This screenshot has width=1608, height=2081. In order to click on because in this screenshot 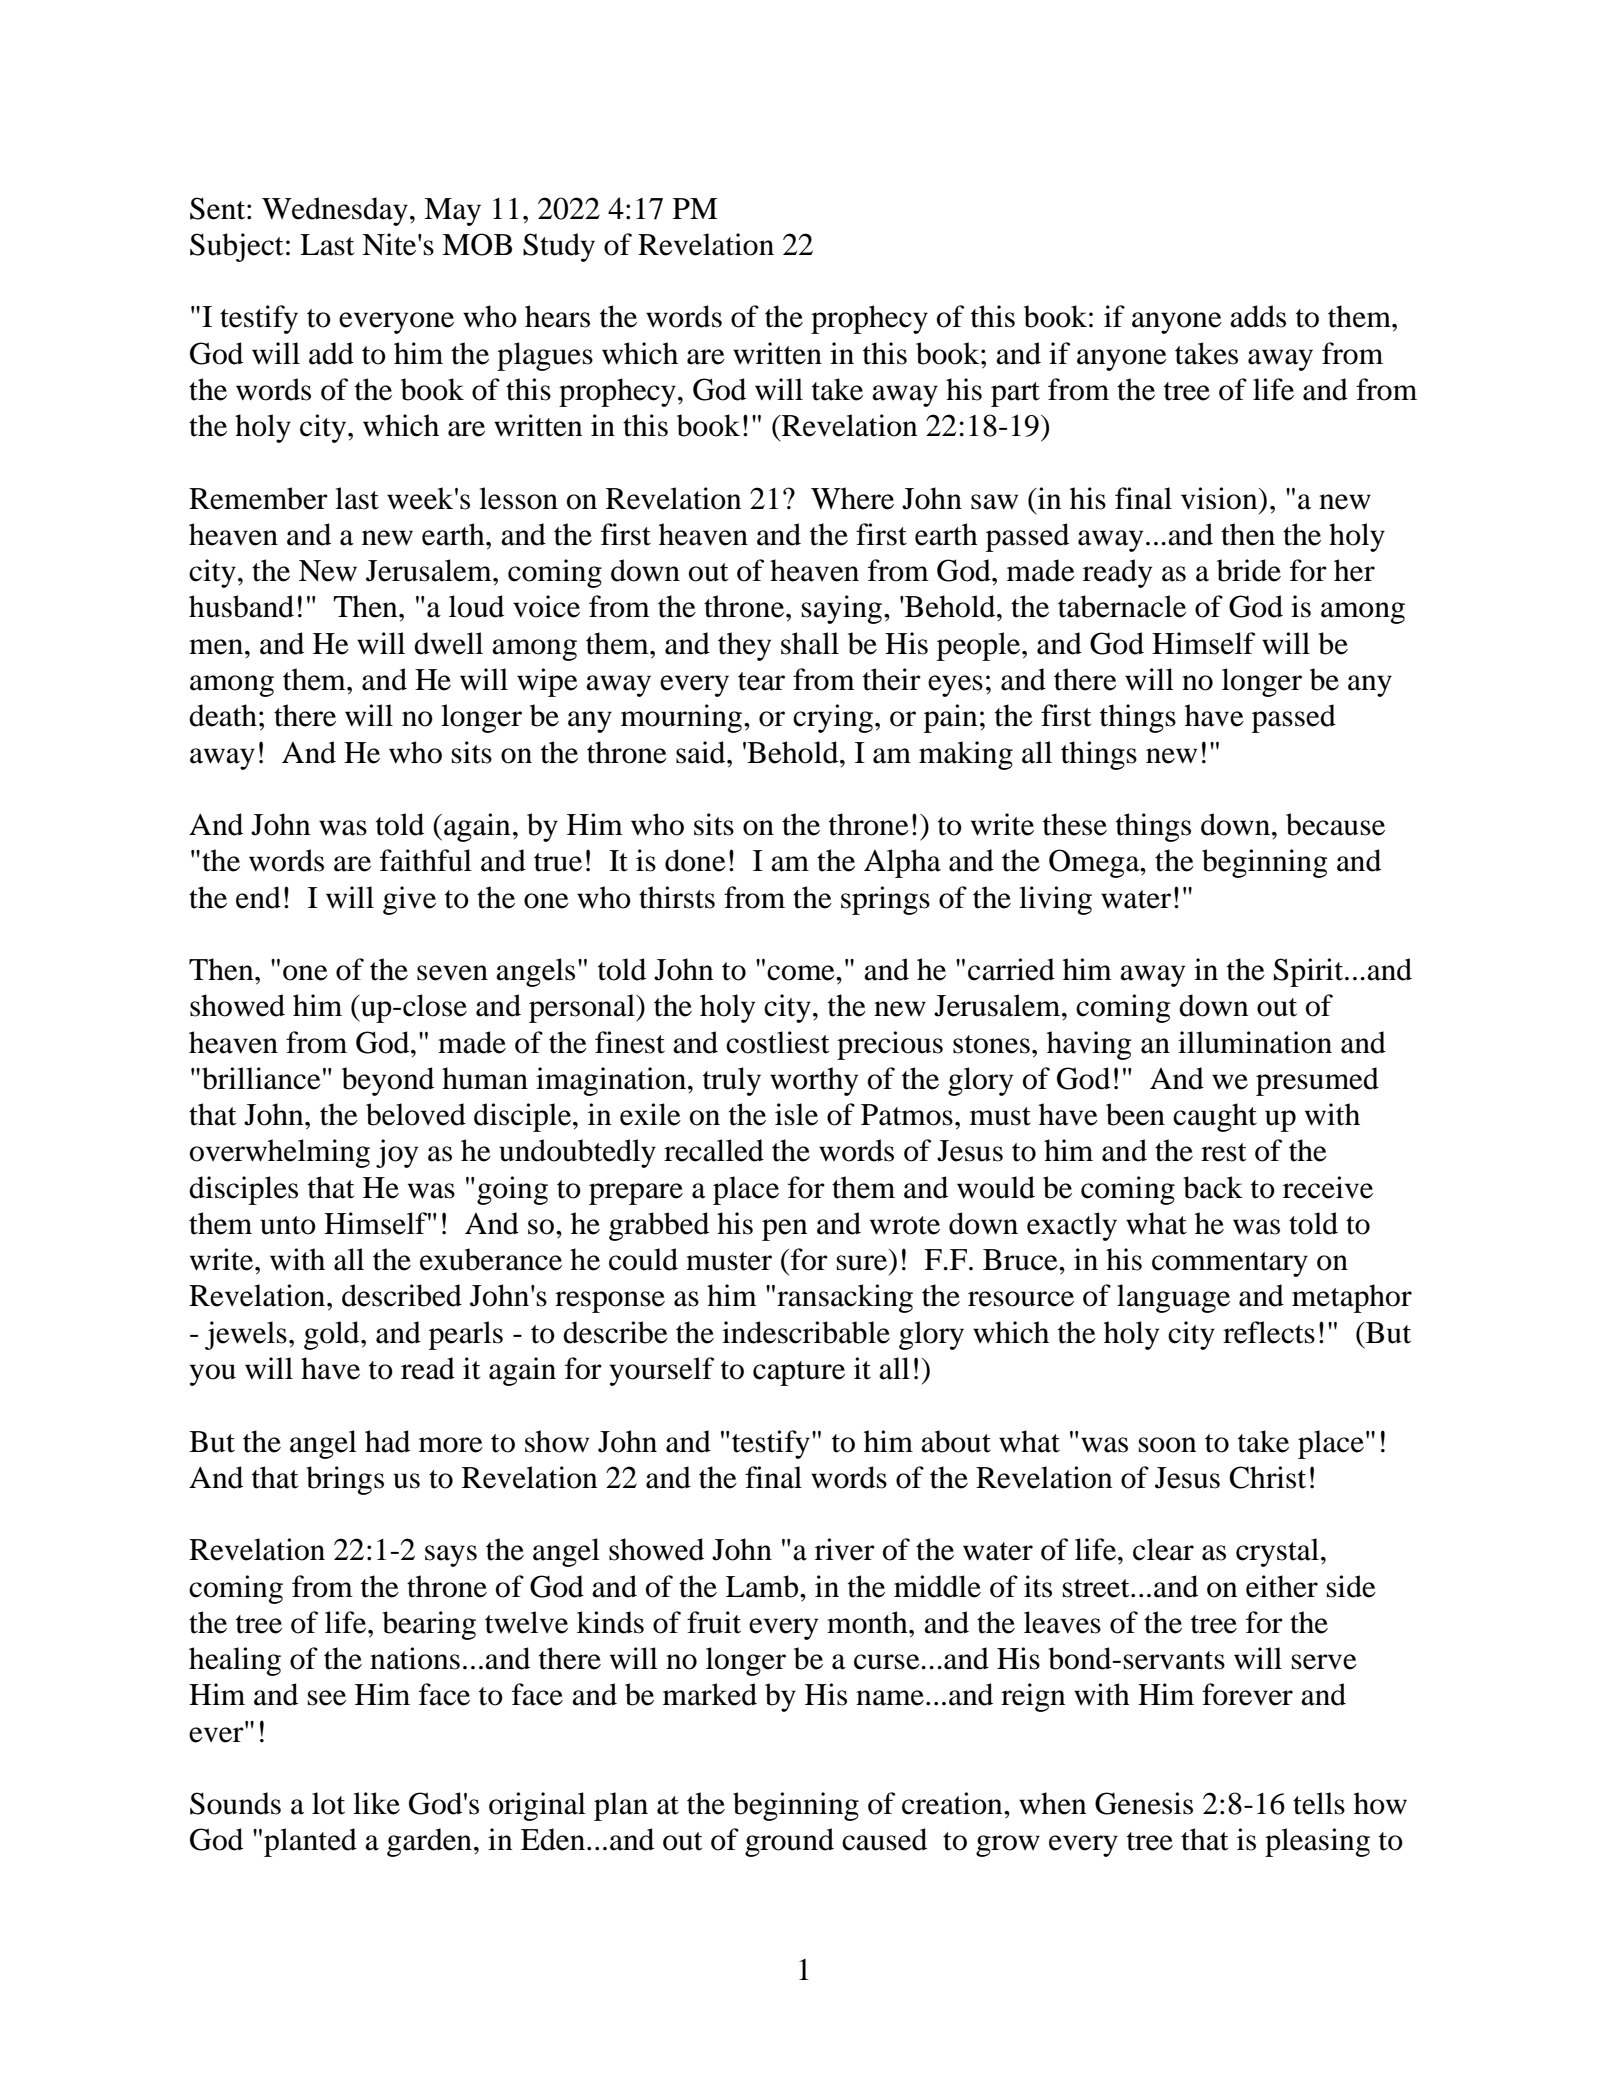, I will do `click(1335, 824)`.
